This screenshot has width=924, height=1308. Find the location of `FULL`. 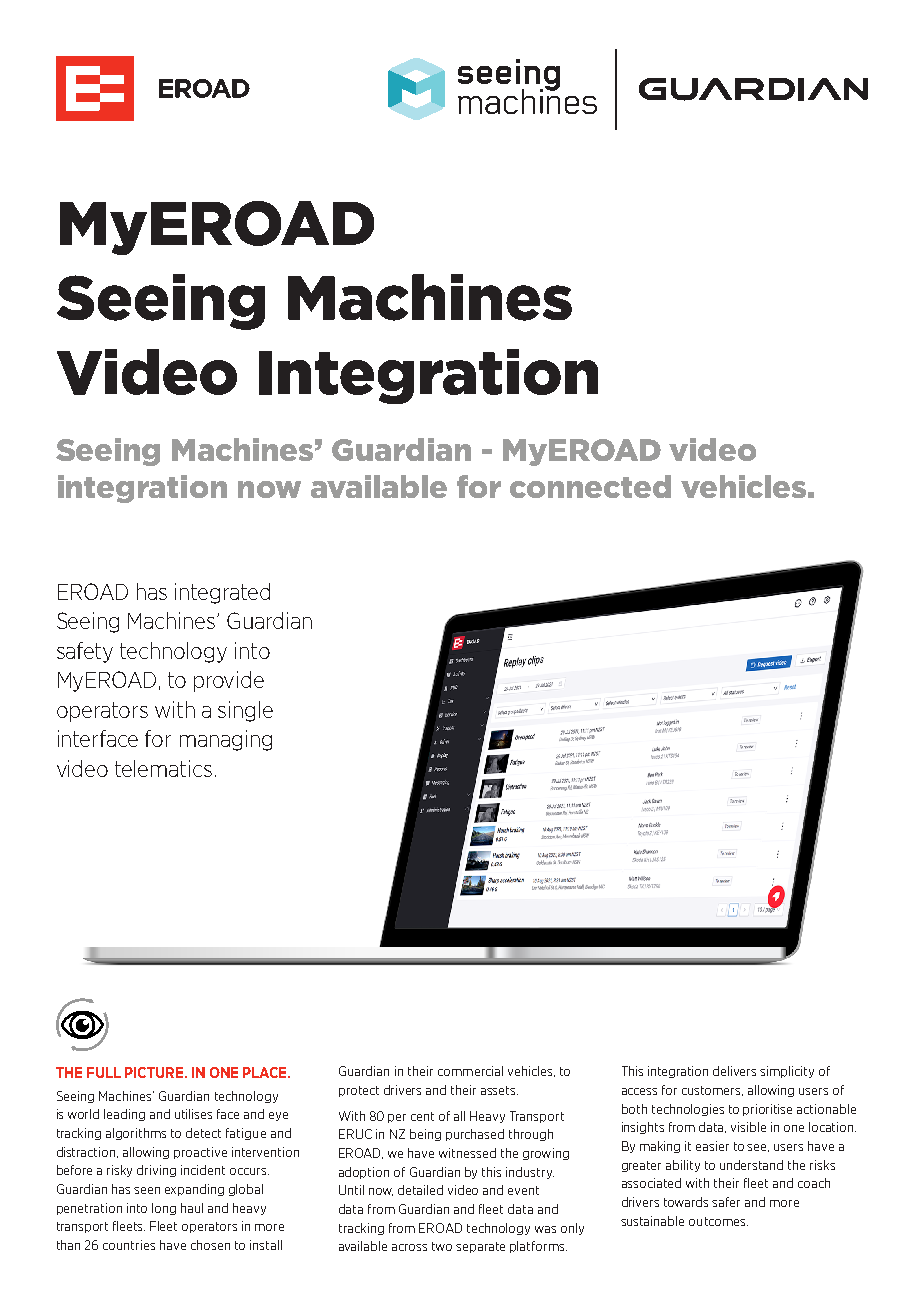

FULL is located at coordinates (104, 1072).
